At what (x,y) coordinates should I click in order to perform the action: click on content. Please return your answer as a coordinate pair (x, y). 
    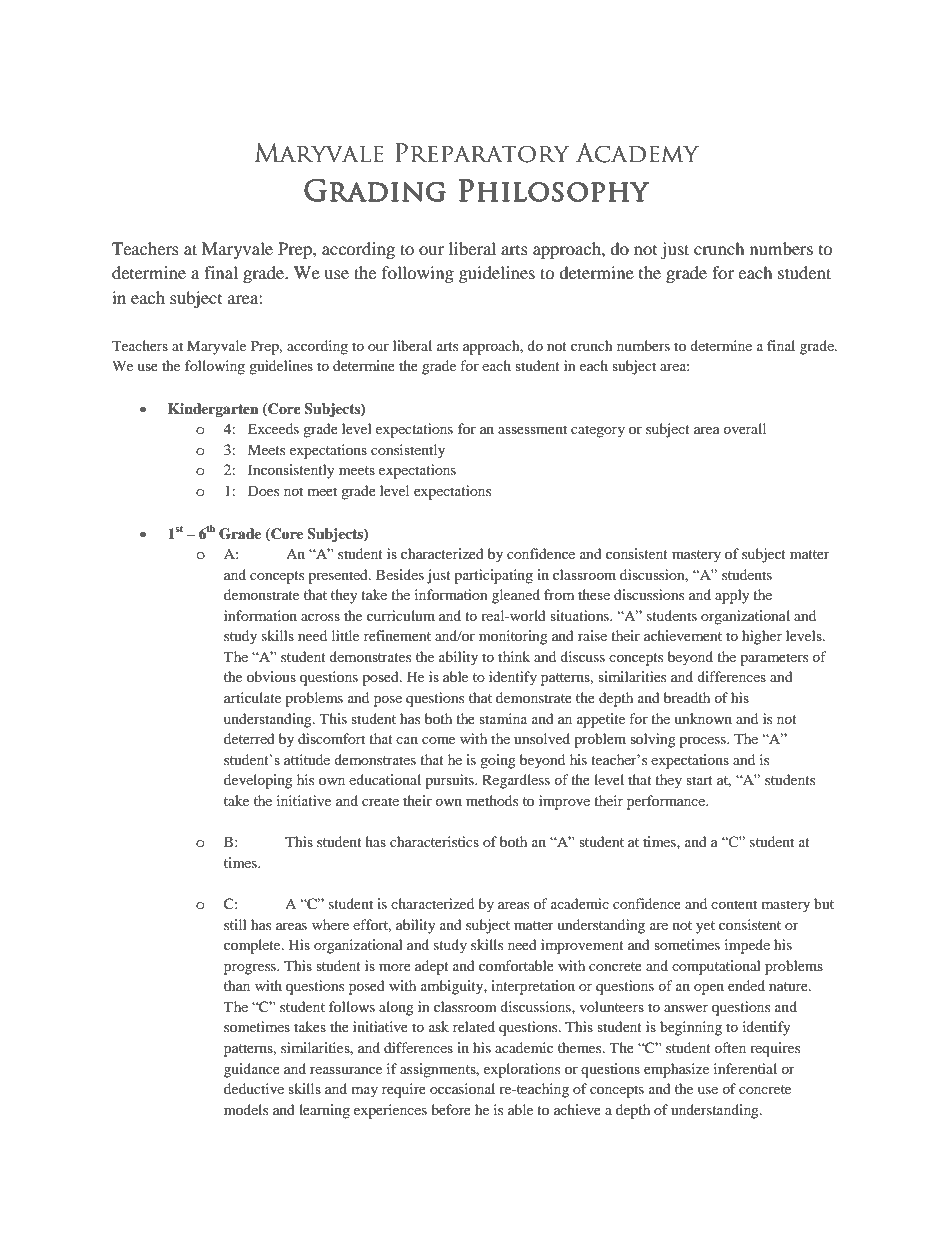
    Looking at the image, I should click on (734, 904).
